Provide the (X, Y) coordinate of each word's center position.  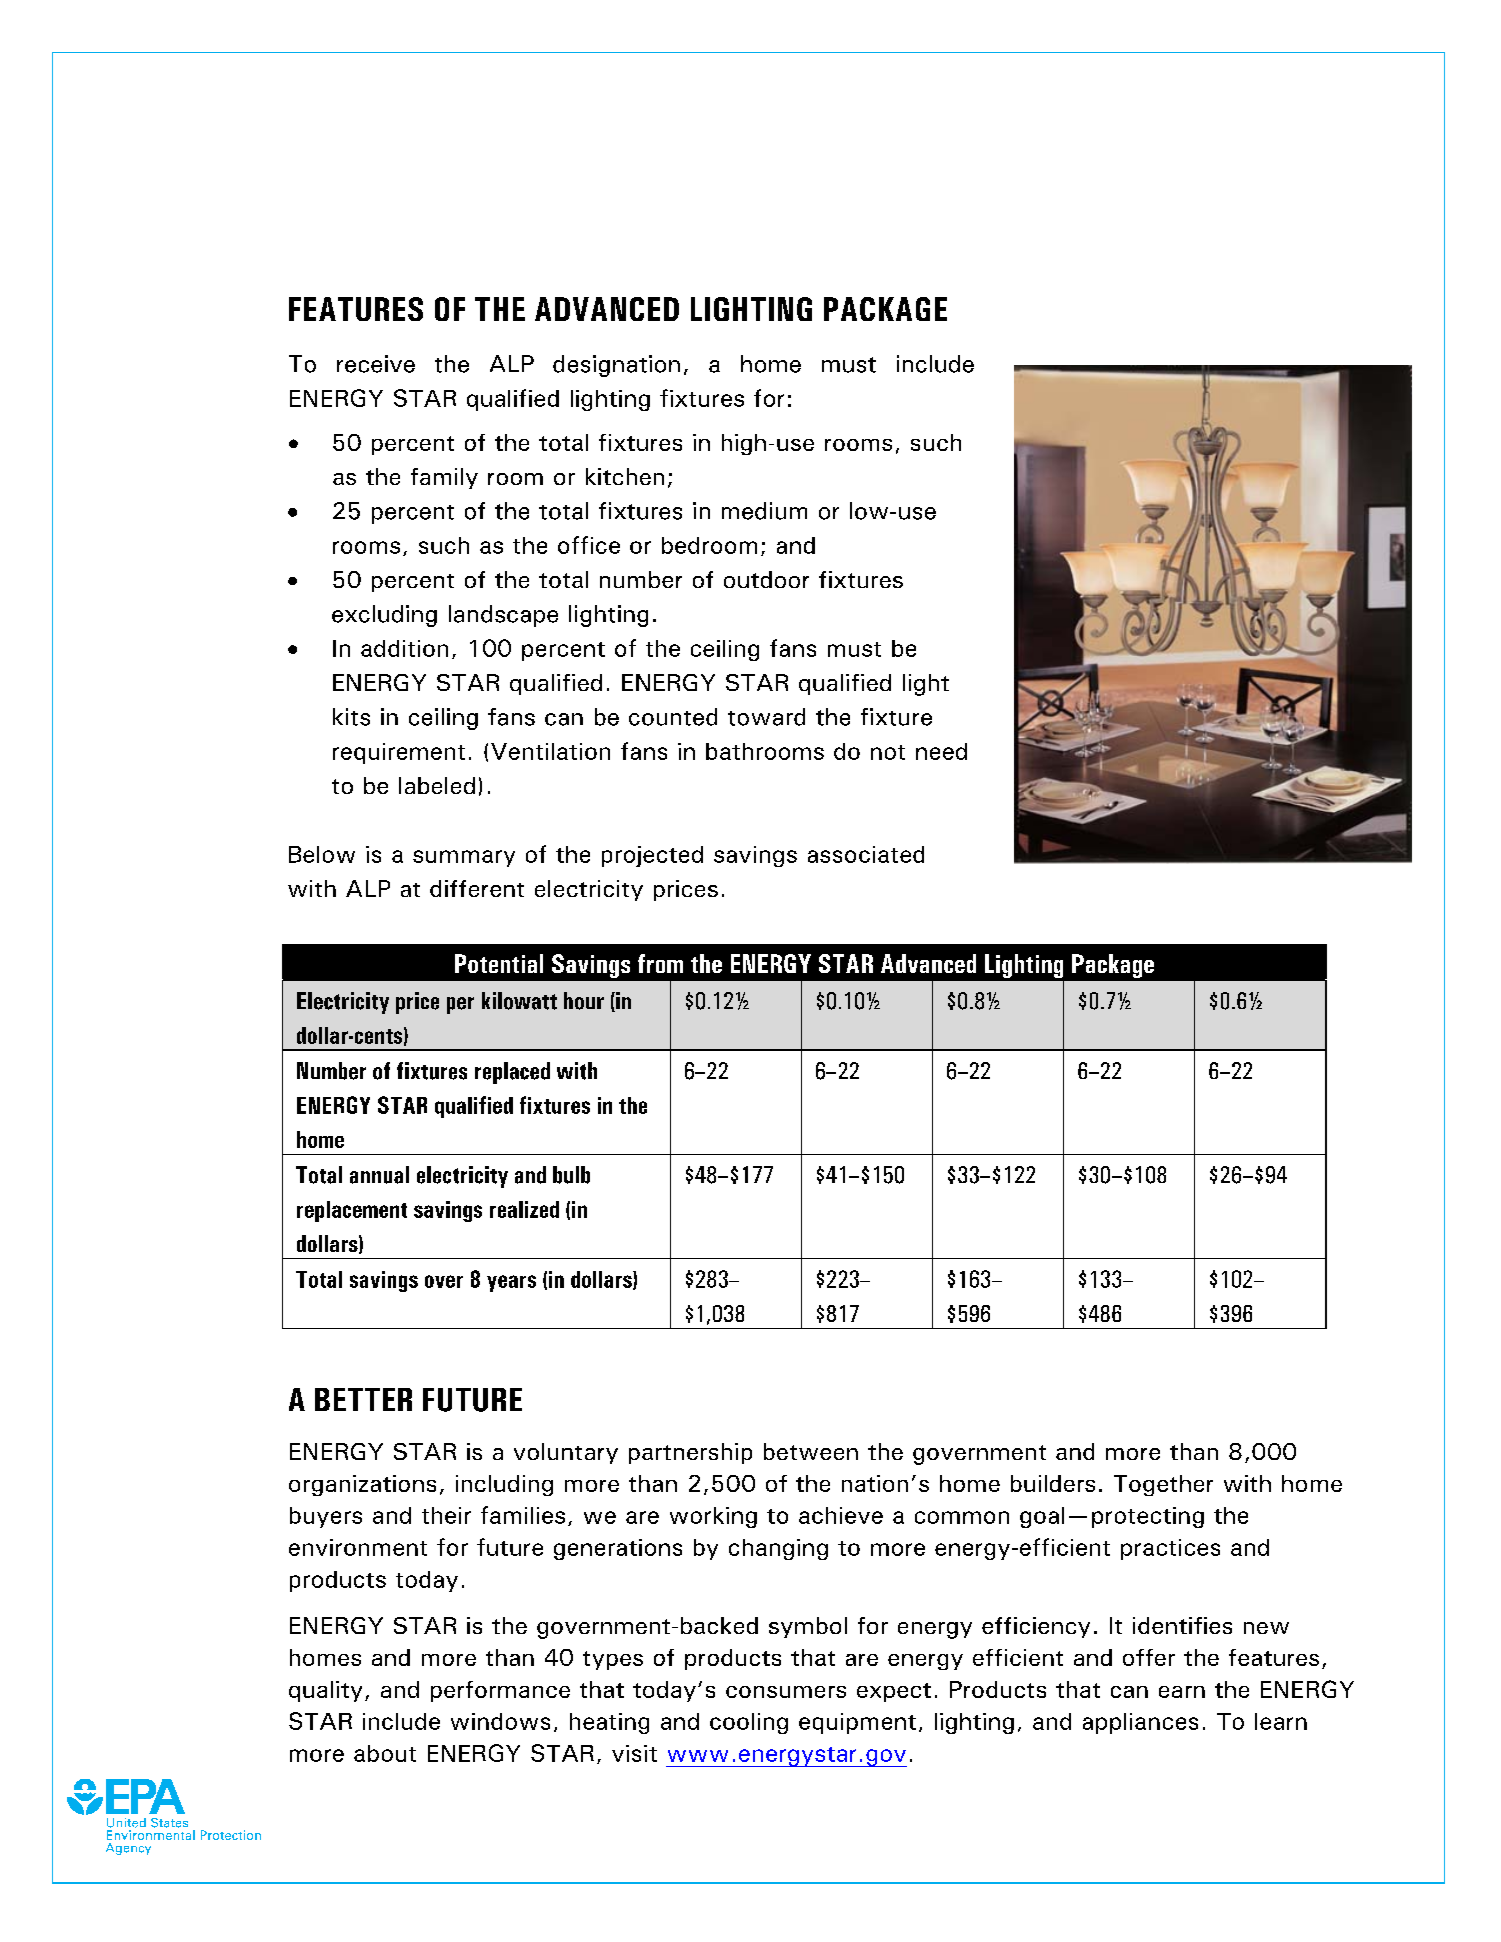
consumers (786, 1692)
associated (866, 854)
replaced (512, 1073)
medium (764, 511)
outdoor (766, 579)
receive (376, 364)
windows (500, 1721)
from (660, 963)
